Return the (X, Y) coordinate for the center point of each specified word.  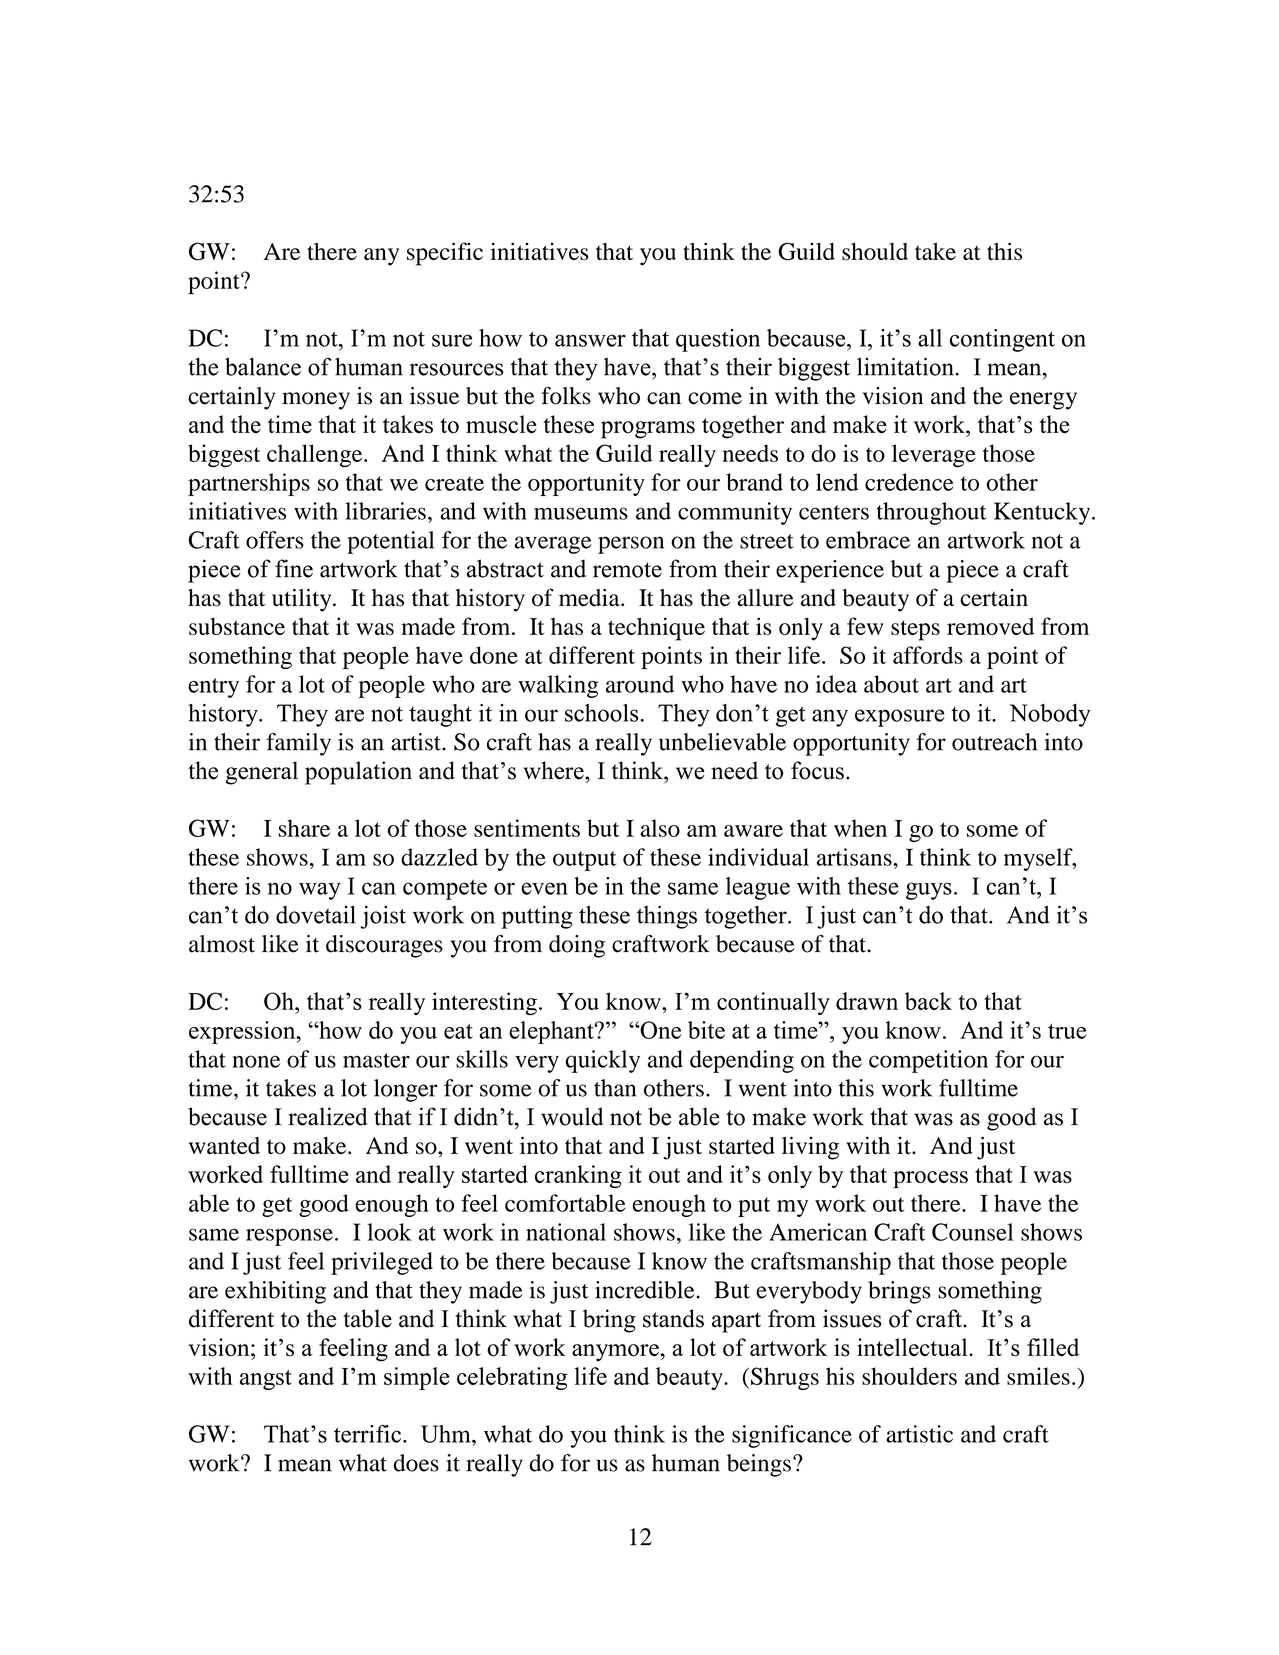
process (930, 1180)
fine (294, 568)
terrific (369, 1434)
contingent (1002, 340)
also (660, 828)
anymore (616, 1353)
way (320, 891)
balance (263, 366)
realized (327, 1116)
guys (929, 891)
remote (627, 570)
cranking (578, 1176)
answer (590, 340)
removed (990, 626)
